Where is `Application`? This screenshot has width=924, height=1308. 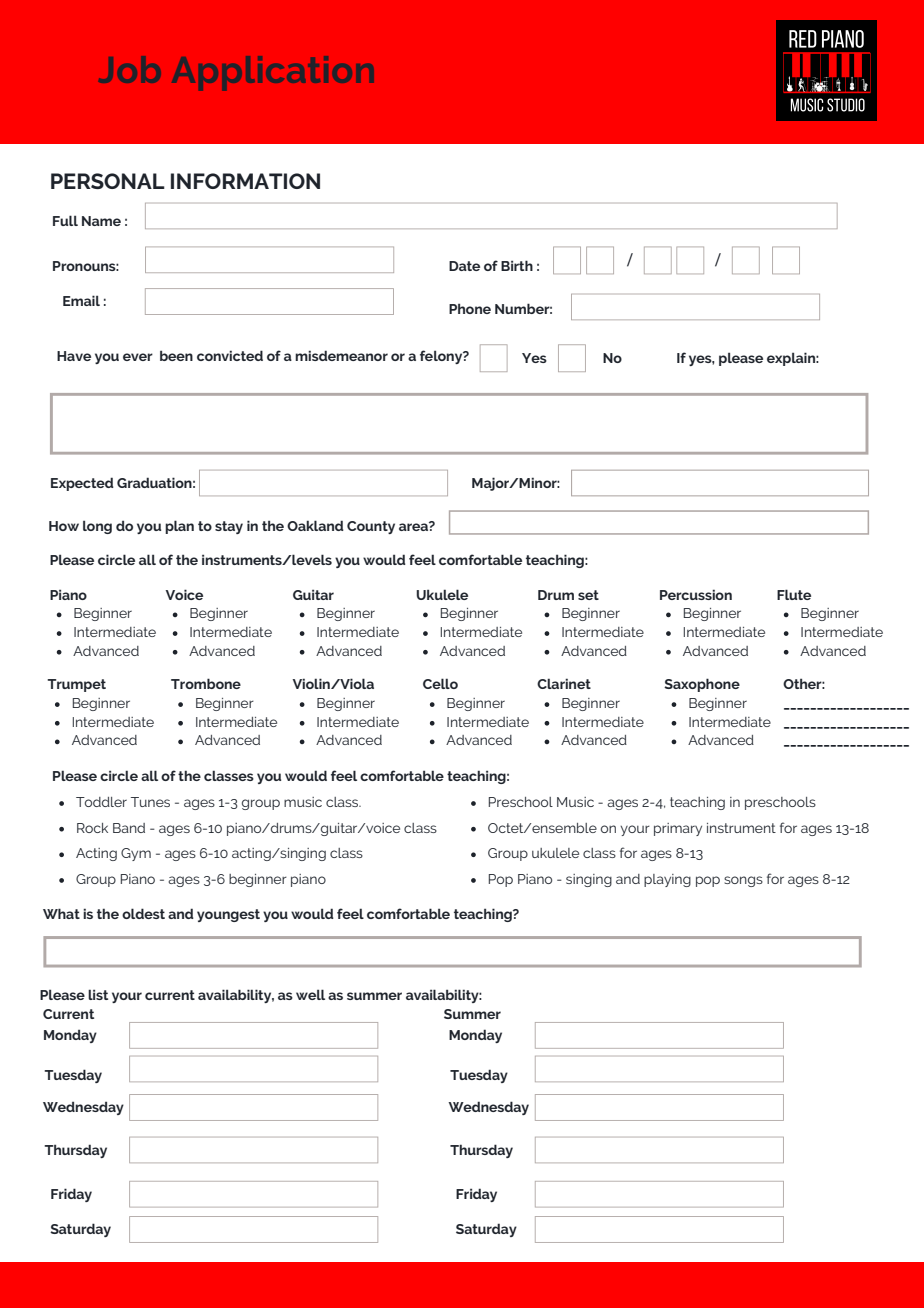 Application is located at coordinates (272, 73).
